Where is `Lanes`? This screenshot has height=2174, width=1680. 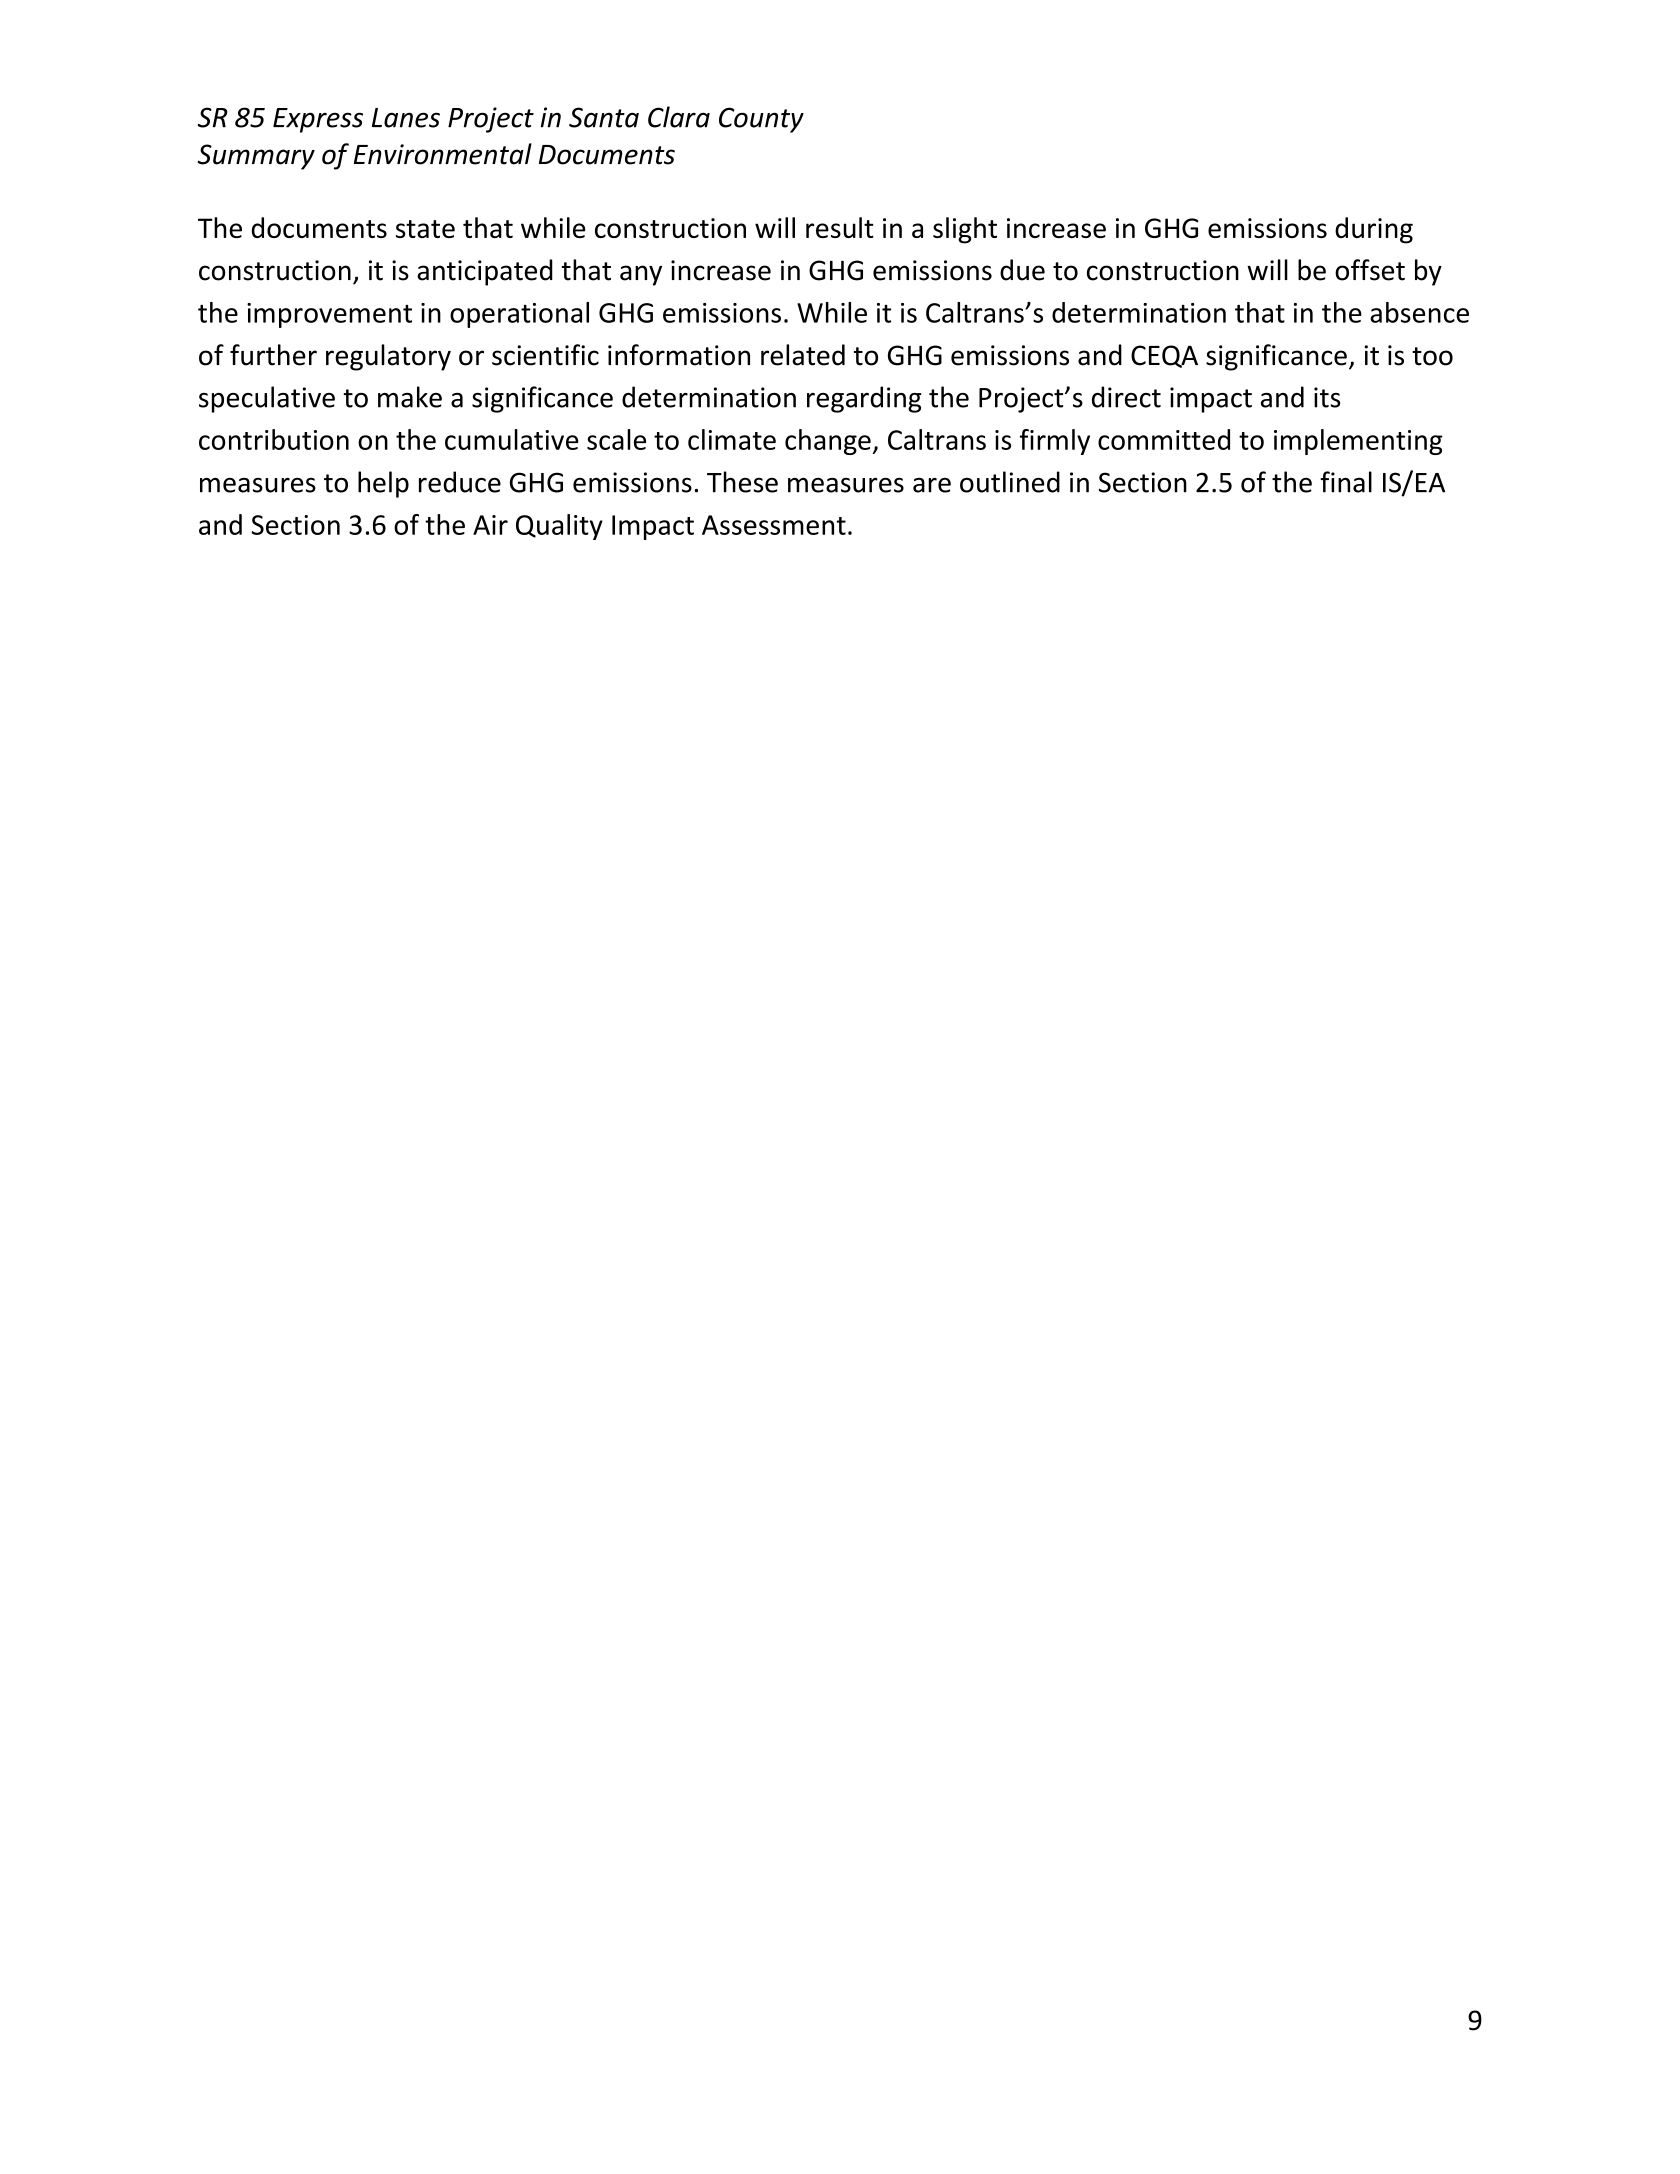 Lanes is located at coordinates (406, 118).
